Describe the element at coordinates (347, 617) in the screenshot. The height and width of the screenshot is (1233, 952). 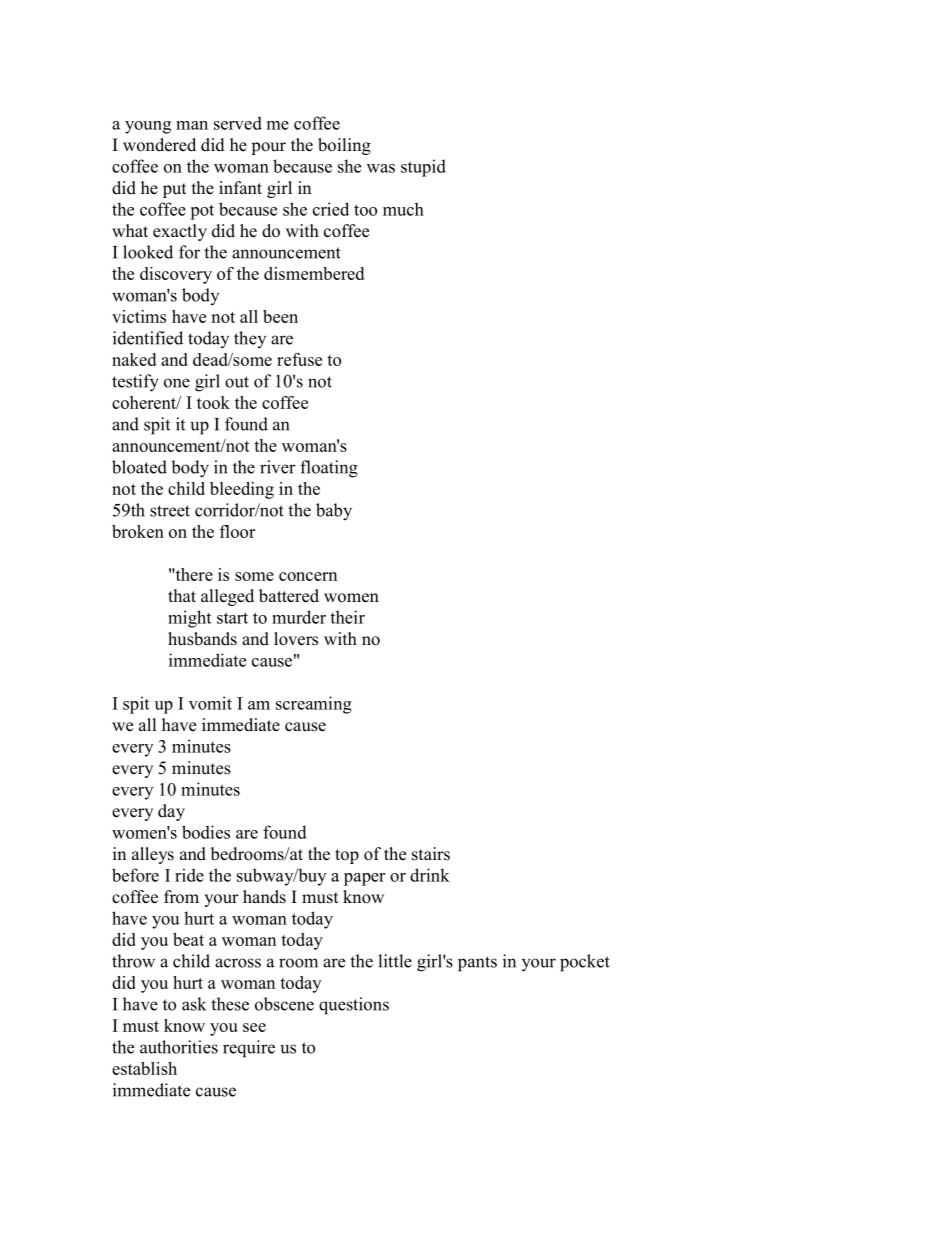
I see `their` at that location.
